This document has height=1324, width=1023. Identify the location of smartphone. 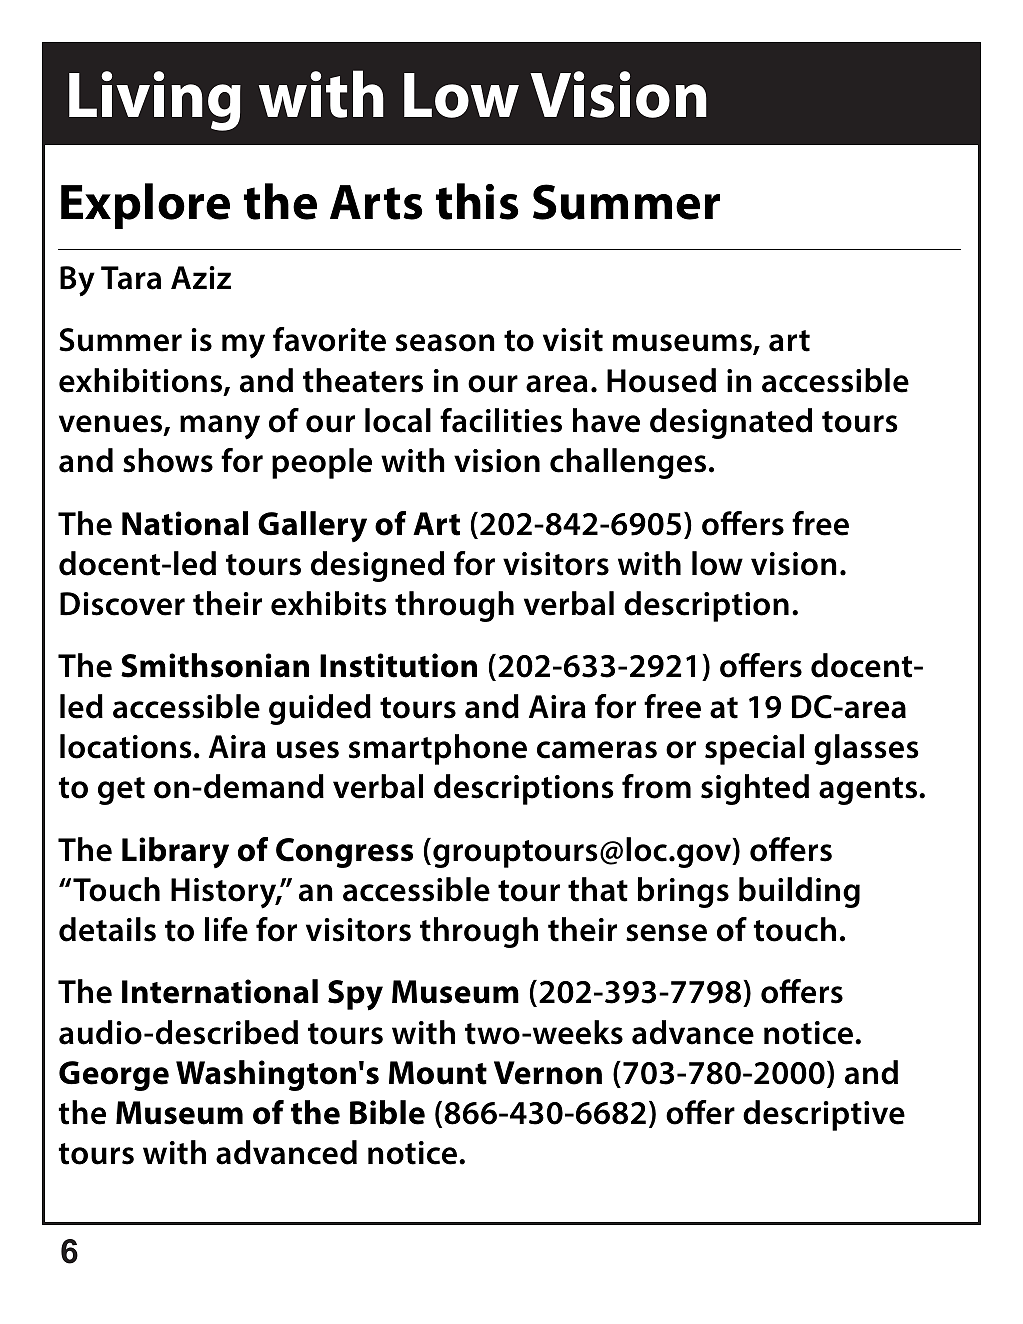
(438, 749).
